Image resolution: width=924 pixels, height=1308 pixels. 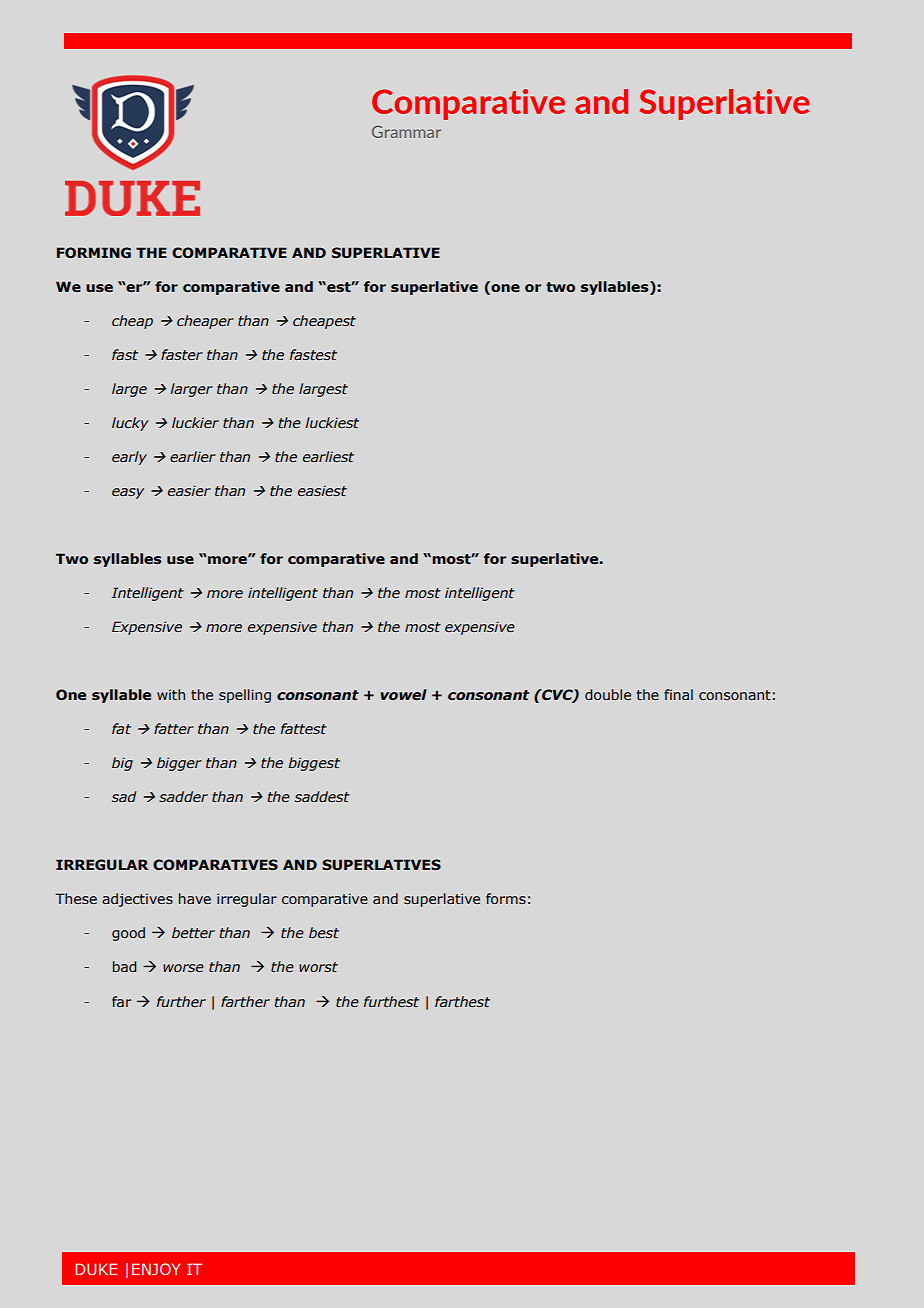 I want to click on vowel, so click(x=403, y=695).
